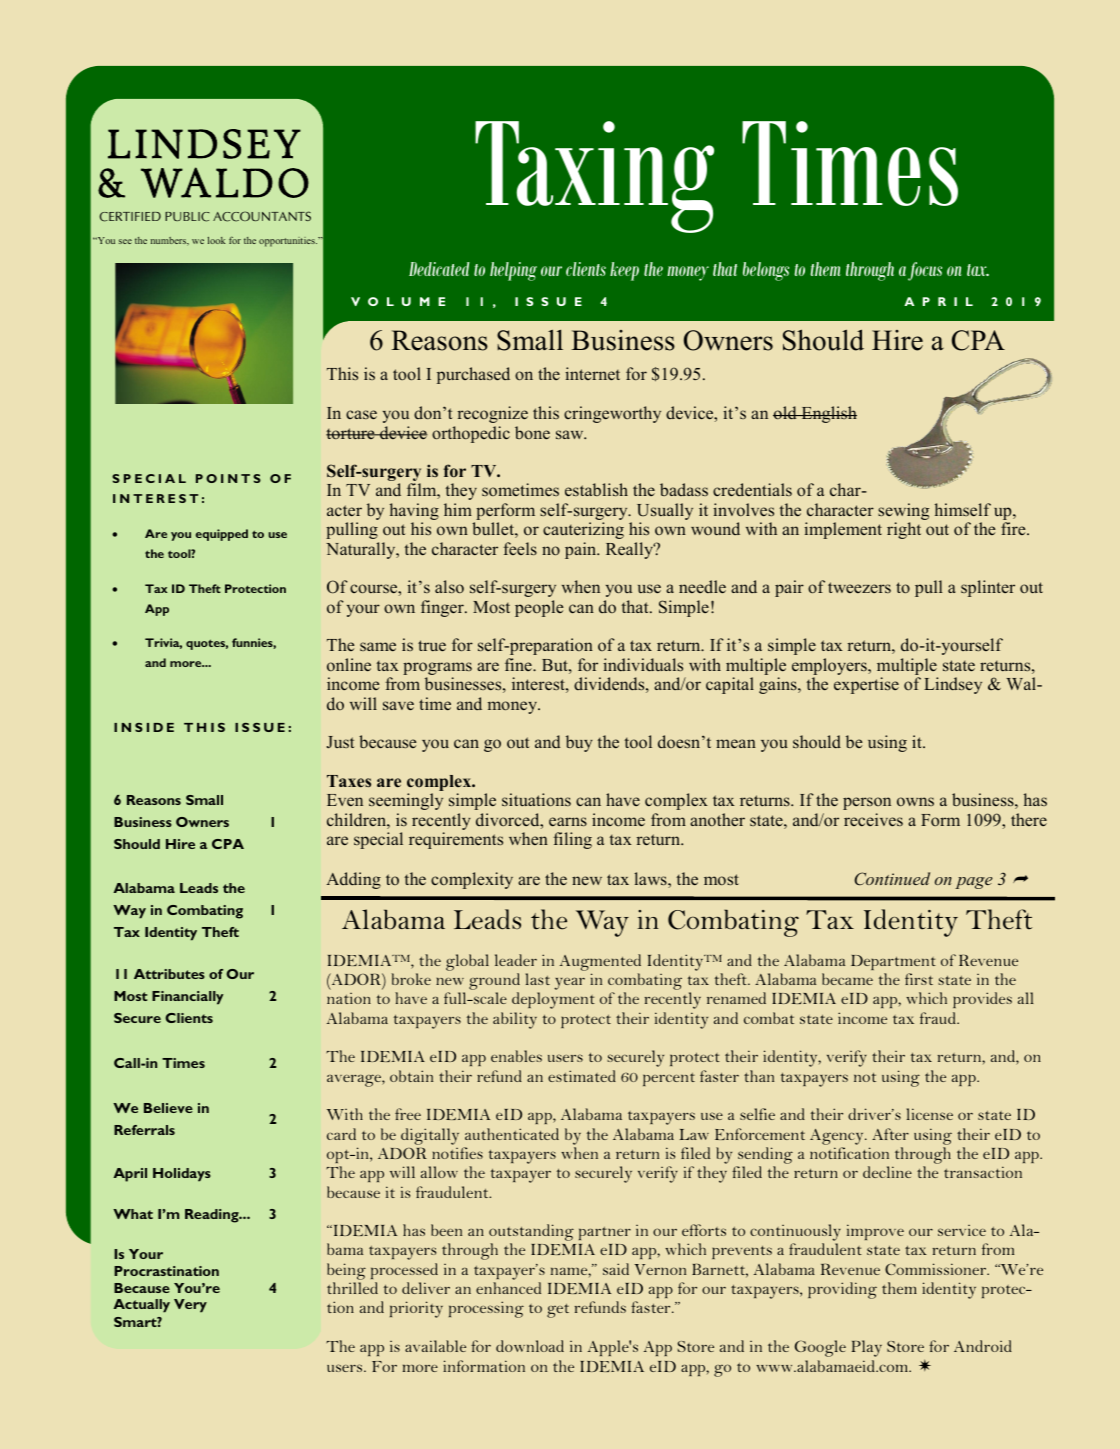 The width and height of the document is (1120, 1449). What do you see at coordinates (893, 962) in the document?
I see `Department` at bounding box center [893, 962].
